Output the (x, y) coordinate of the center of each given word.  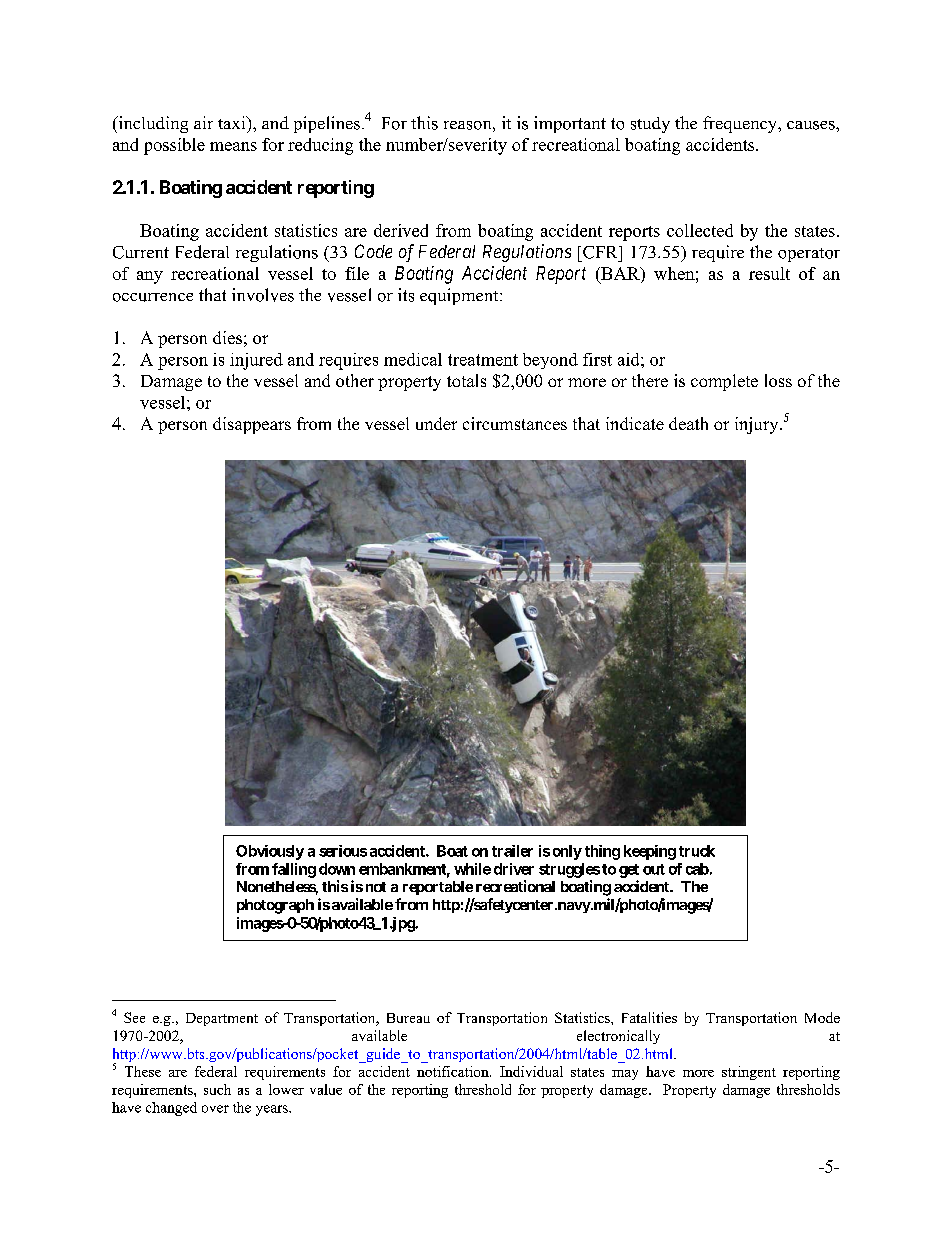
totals (466, 380)
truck (697, 851)
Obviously (270, 852)
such (217, 1089)
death (688, 423)
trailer (512, 851)
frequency (741, 124)
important (570, 124)
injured (256, 361)
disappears (252, 425)
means (233, 146)
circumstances (515, 423)
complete (724, 382)
